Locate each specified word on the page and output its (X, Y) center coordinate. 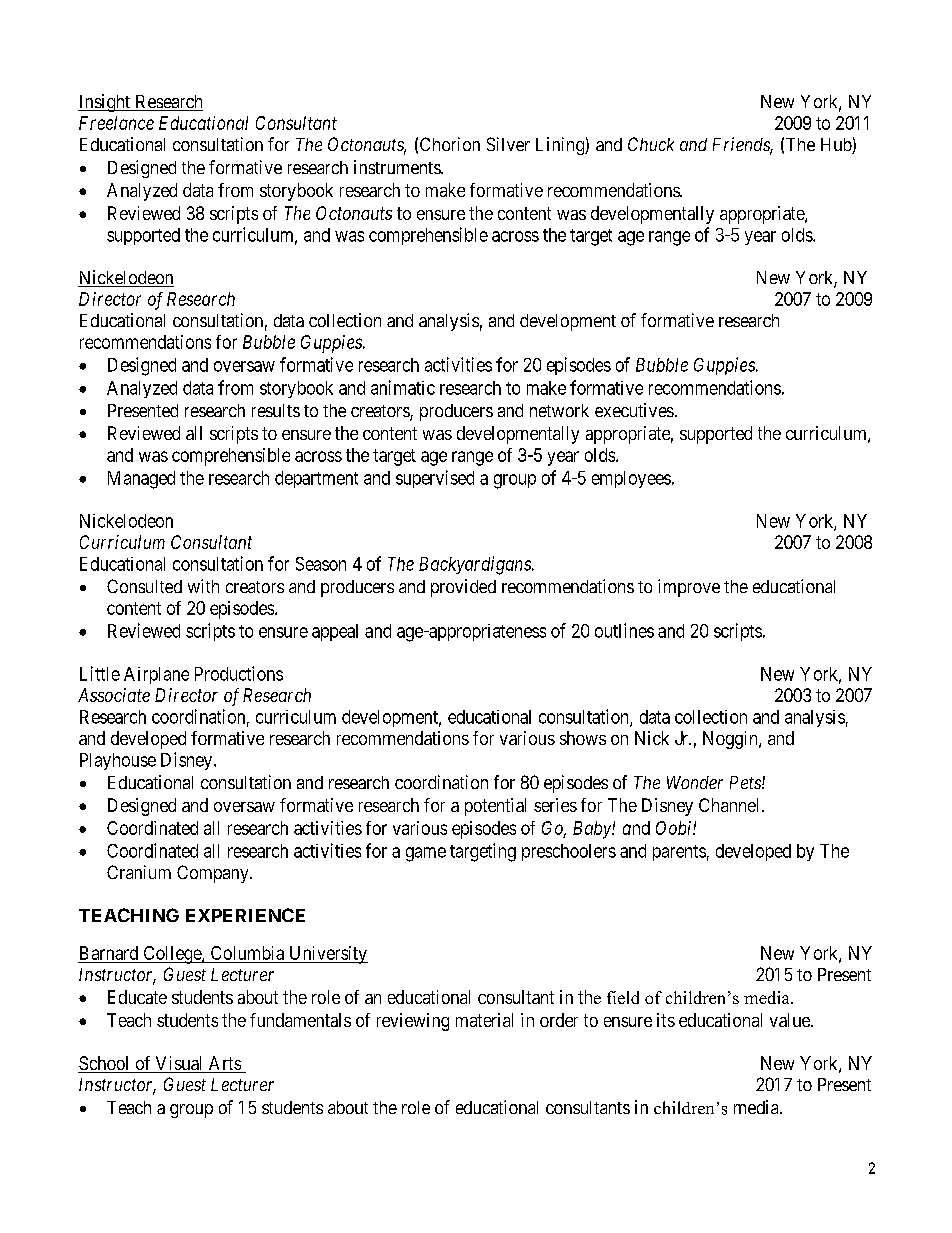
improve (689, 588)
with (203, 586)
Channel (731, 805)
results (276, 410)
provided (463, 588)
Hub (837, 146)
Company (214, 874)
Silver (508, 144)
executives (634, 410)
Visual (179, 1064)
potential (495, 807)
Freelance (116, 123)
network (559, 410)
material (484, 1020)
